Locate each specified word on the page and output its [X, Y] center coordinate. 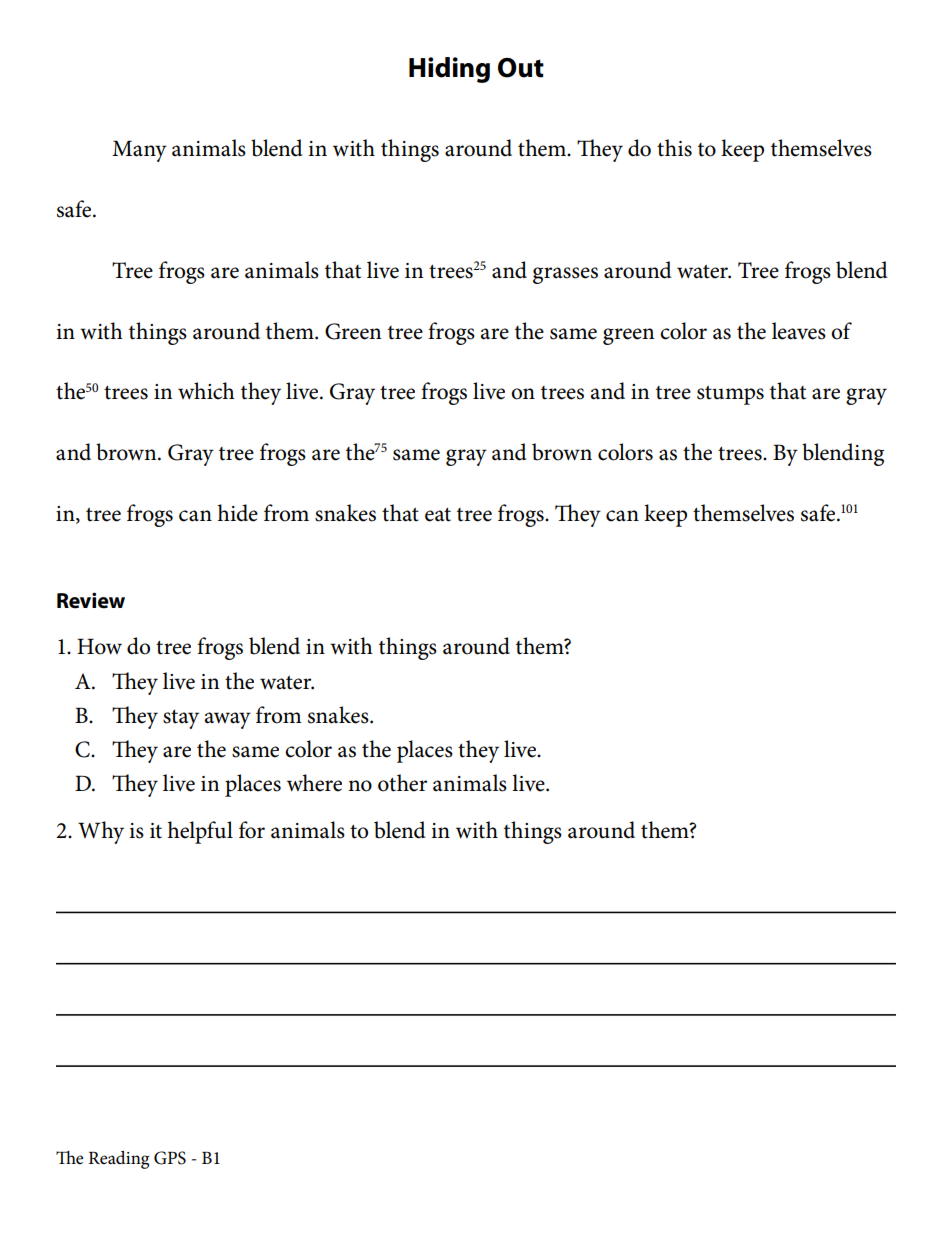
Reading [118, 1160]
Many [139, 151]
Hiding [449, 70]
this [674, 148]
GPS [170, 1158]
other [402, 783]
